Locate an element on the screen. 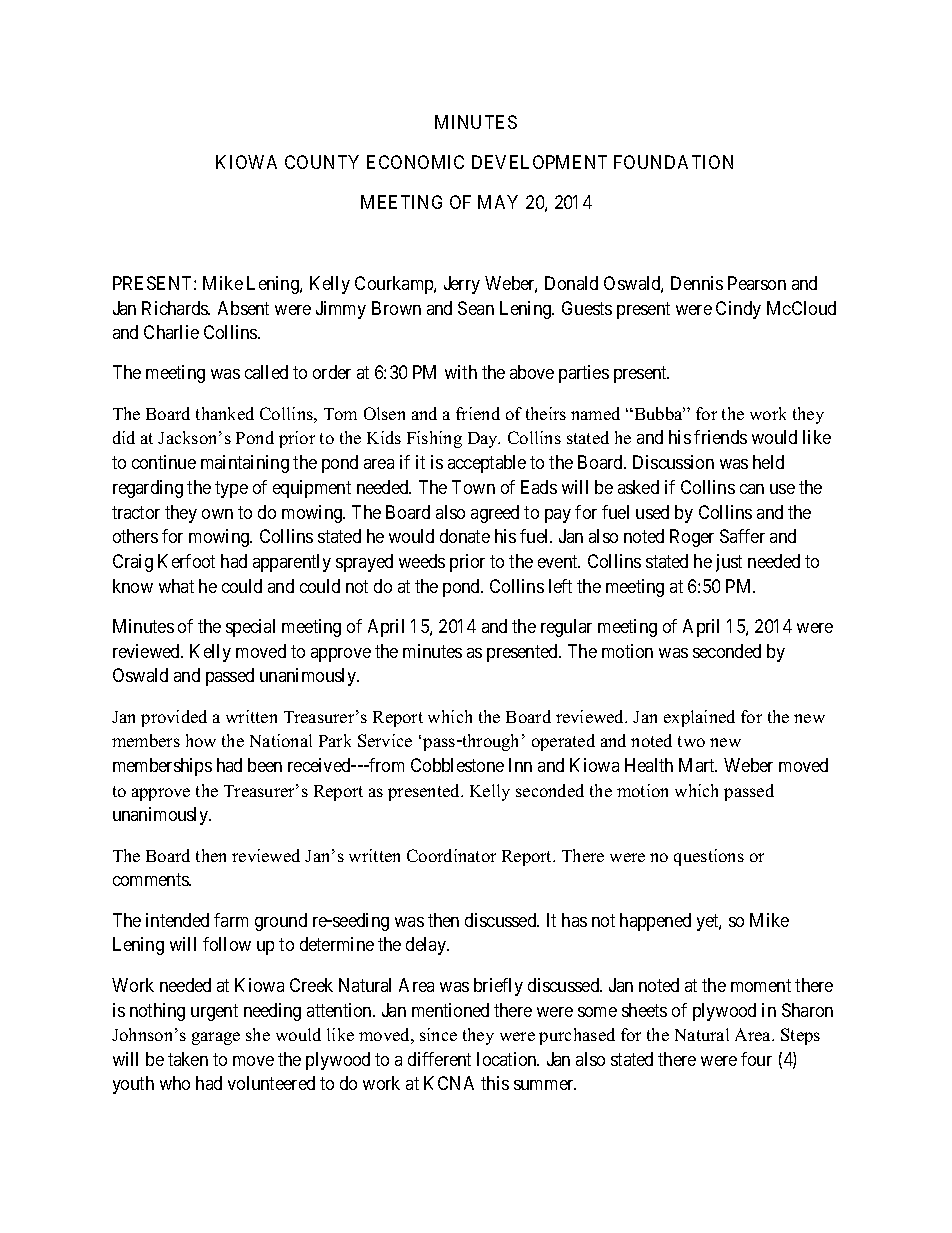  MAY is located at coordinates (498, 202).
